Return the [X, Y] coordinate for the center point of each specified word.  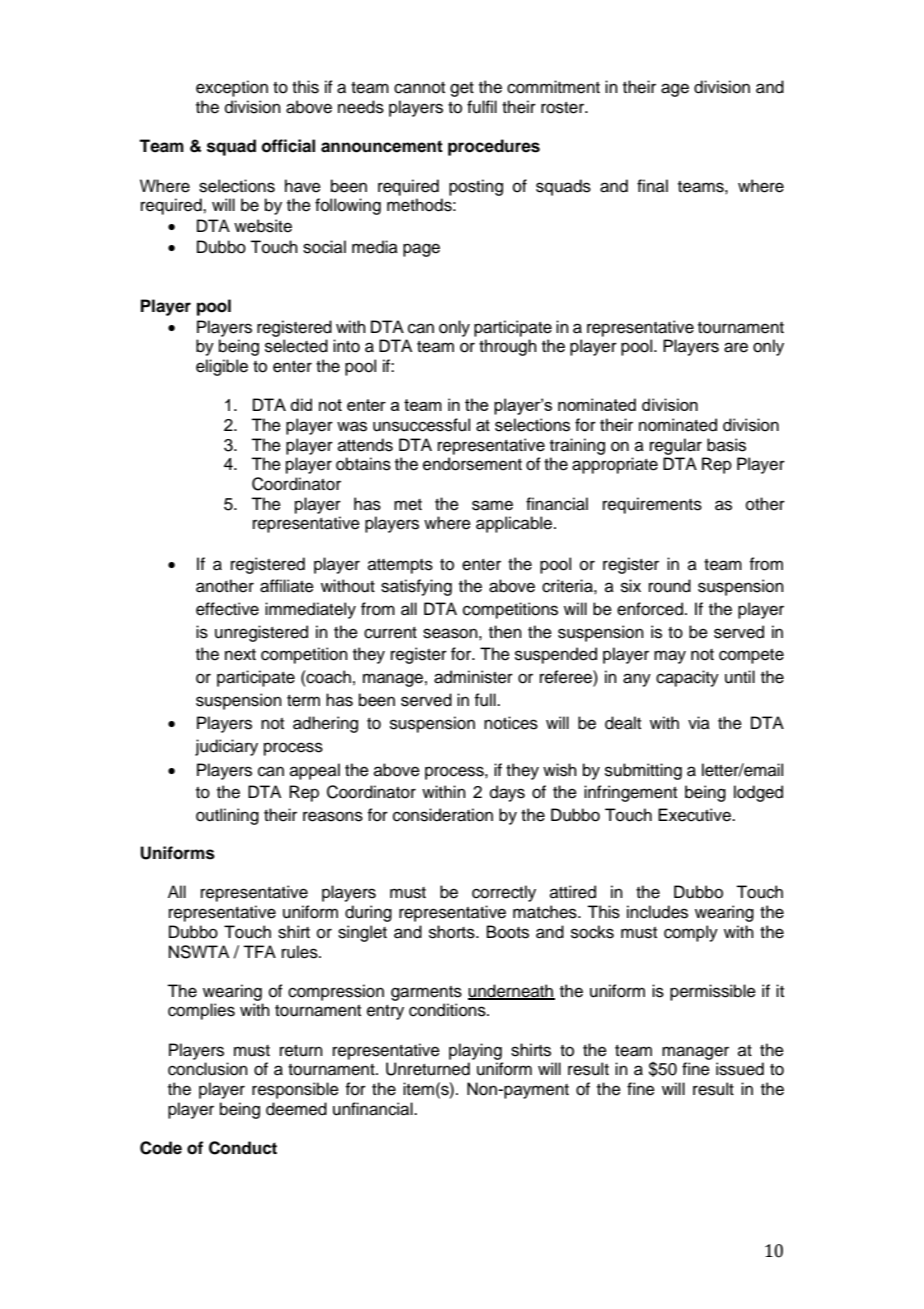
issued [740, 1069]
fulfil [482, 107]
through [508, 347]
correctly [504, 893]
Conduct [243, 1148]
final [652, 185]
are [736, 347]
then [505, 632]
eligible [222, 367]
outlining [227, 816]
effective [227, 609]
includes [657, 912]
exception [232, 88]
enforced [650, 609]
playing [475, 1051]
